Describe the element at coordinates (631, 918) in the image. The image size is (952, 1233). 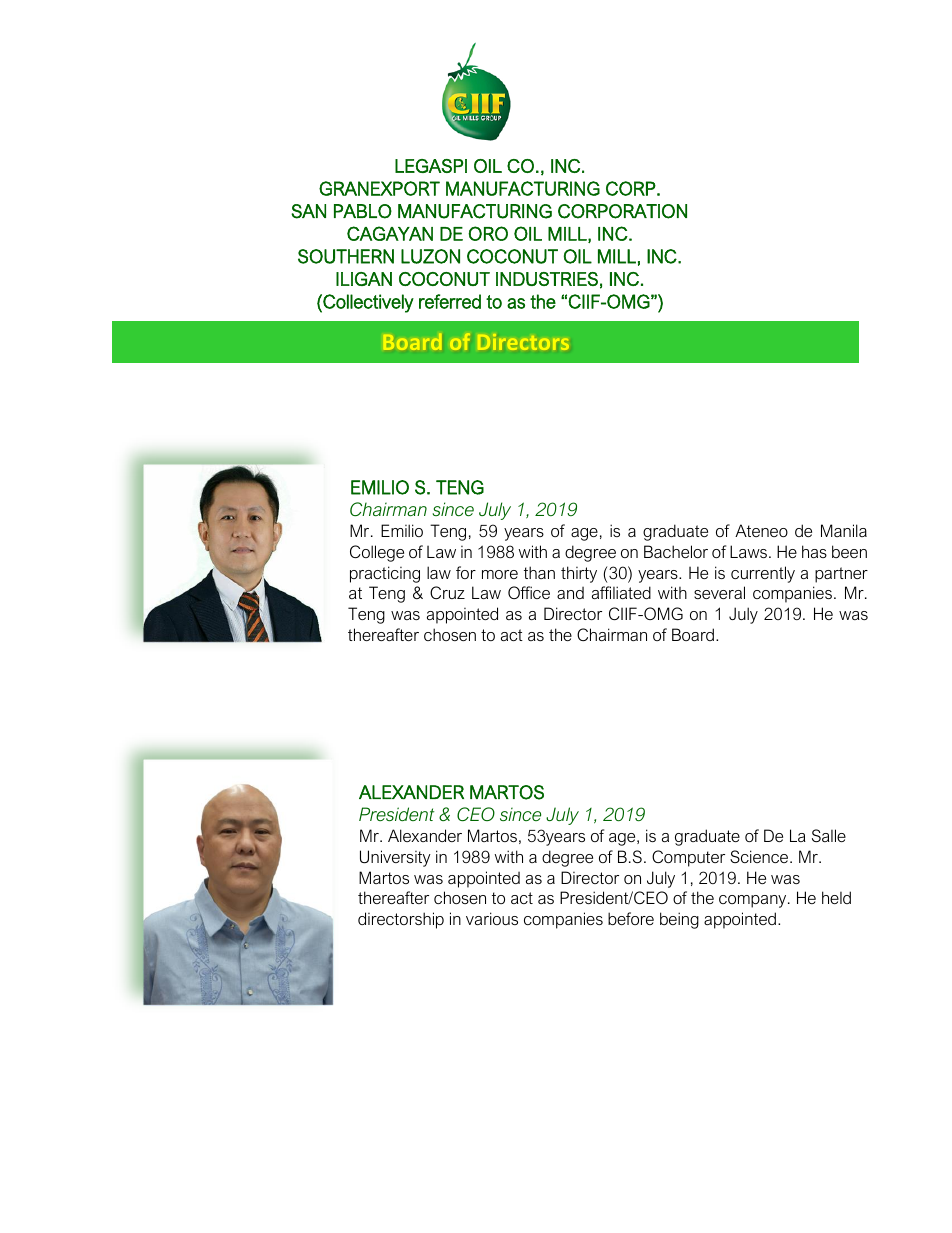
I see `before` at that location.
